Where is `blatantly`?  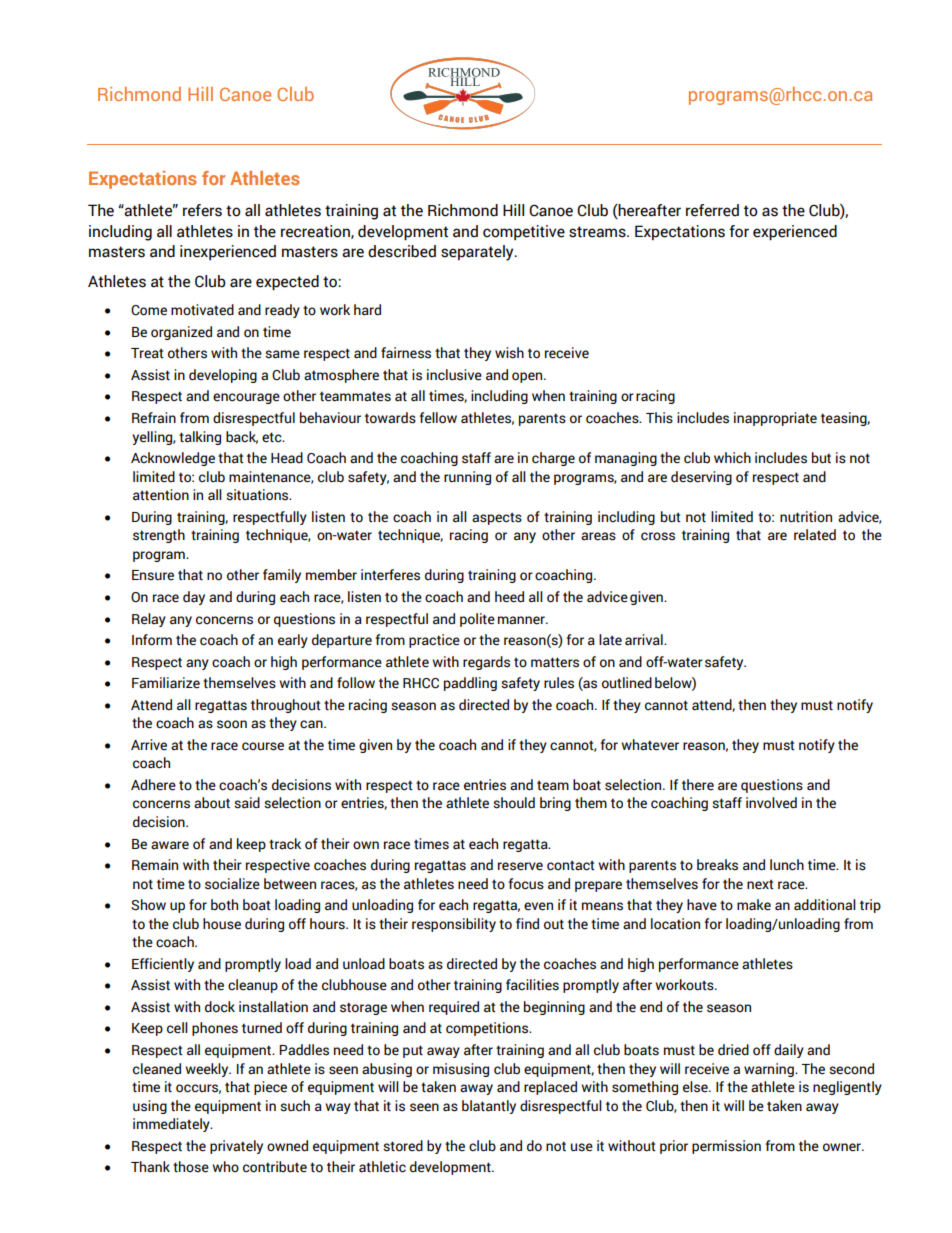
blatantly is located at coordinates (489, 1107).
